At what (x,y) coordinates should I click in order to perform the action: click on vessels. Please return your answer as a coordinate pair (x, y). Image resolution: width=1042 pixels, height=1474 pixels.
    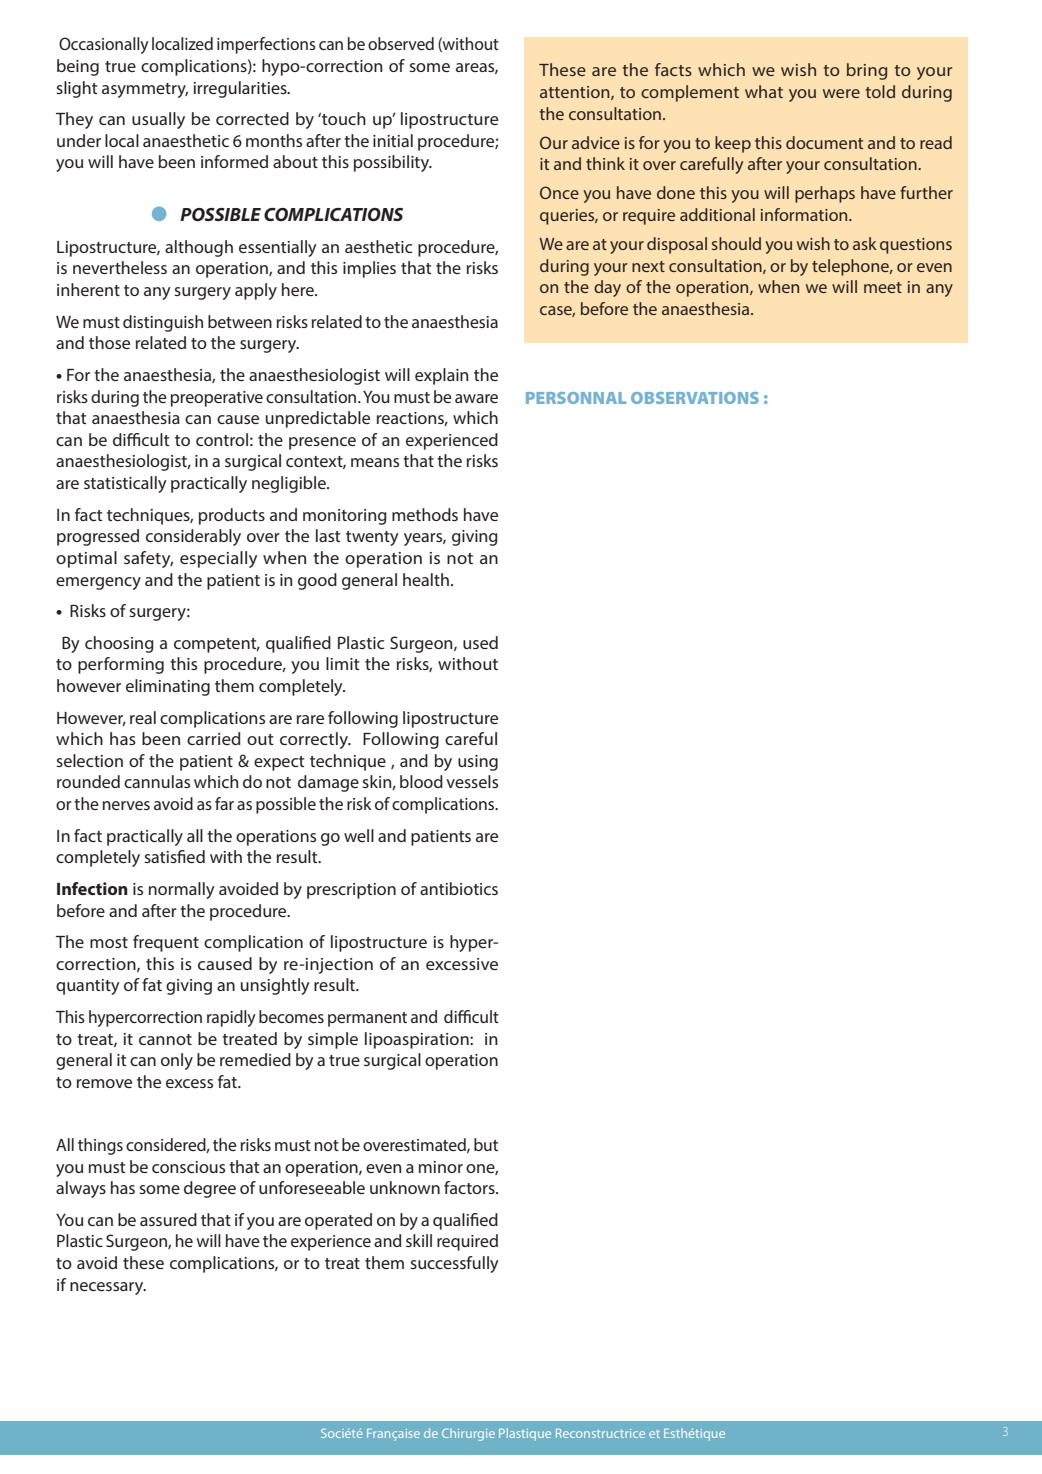
    Looking at the image, I should click on (472, 781).
